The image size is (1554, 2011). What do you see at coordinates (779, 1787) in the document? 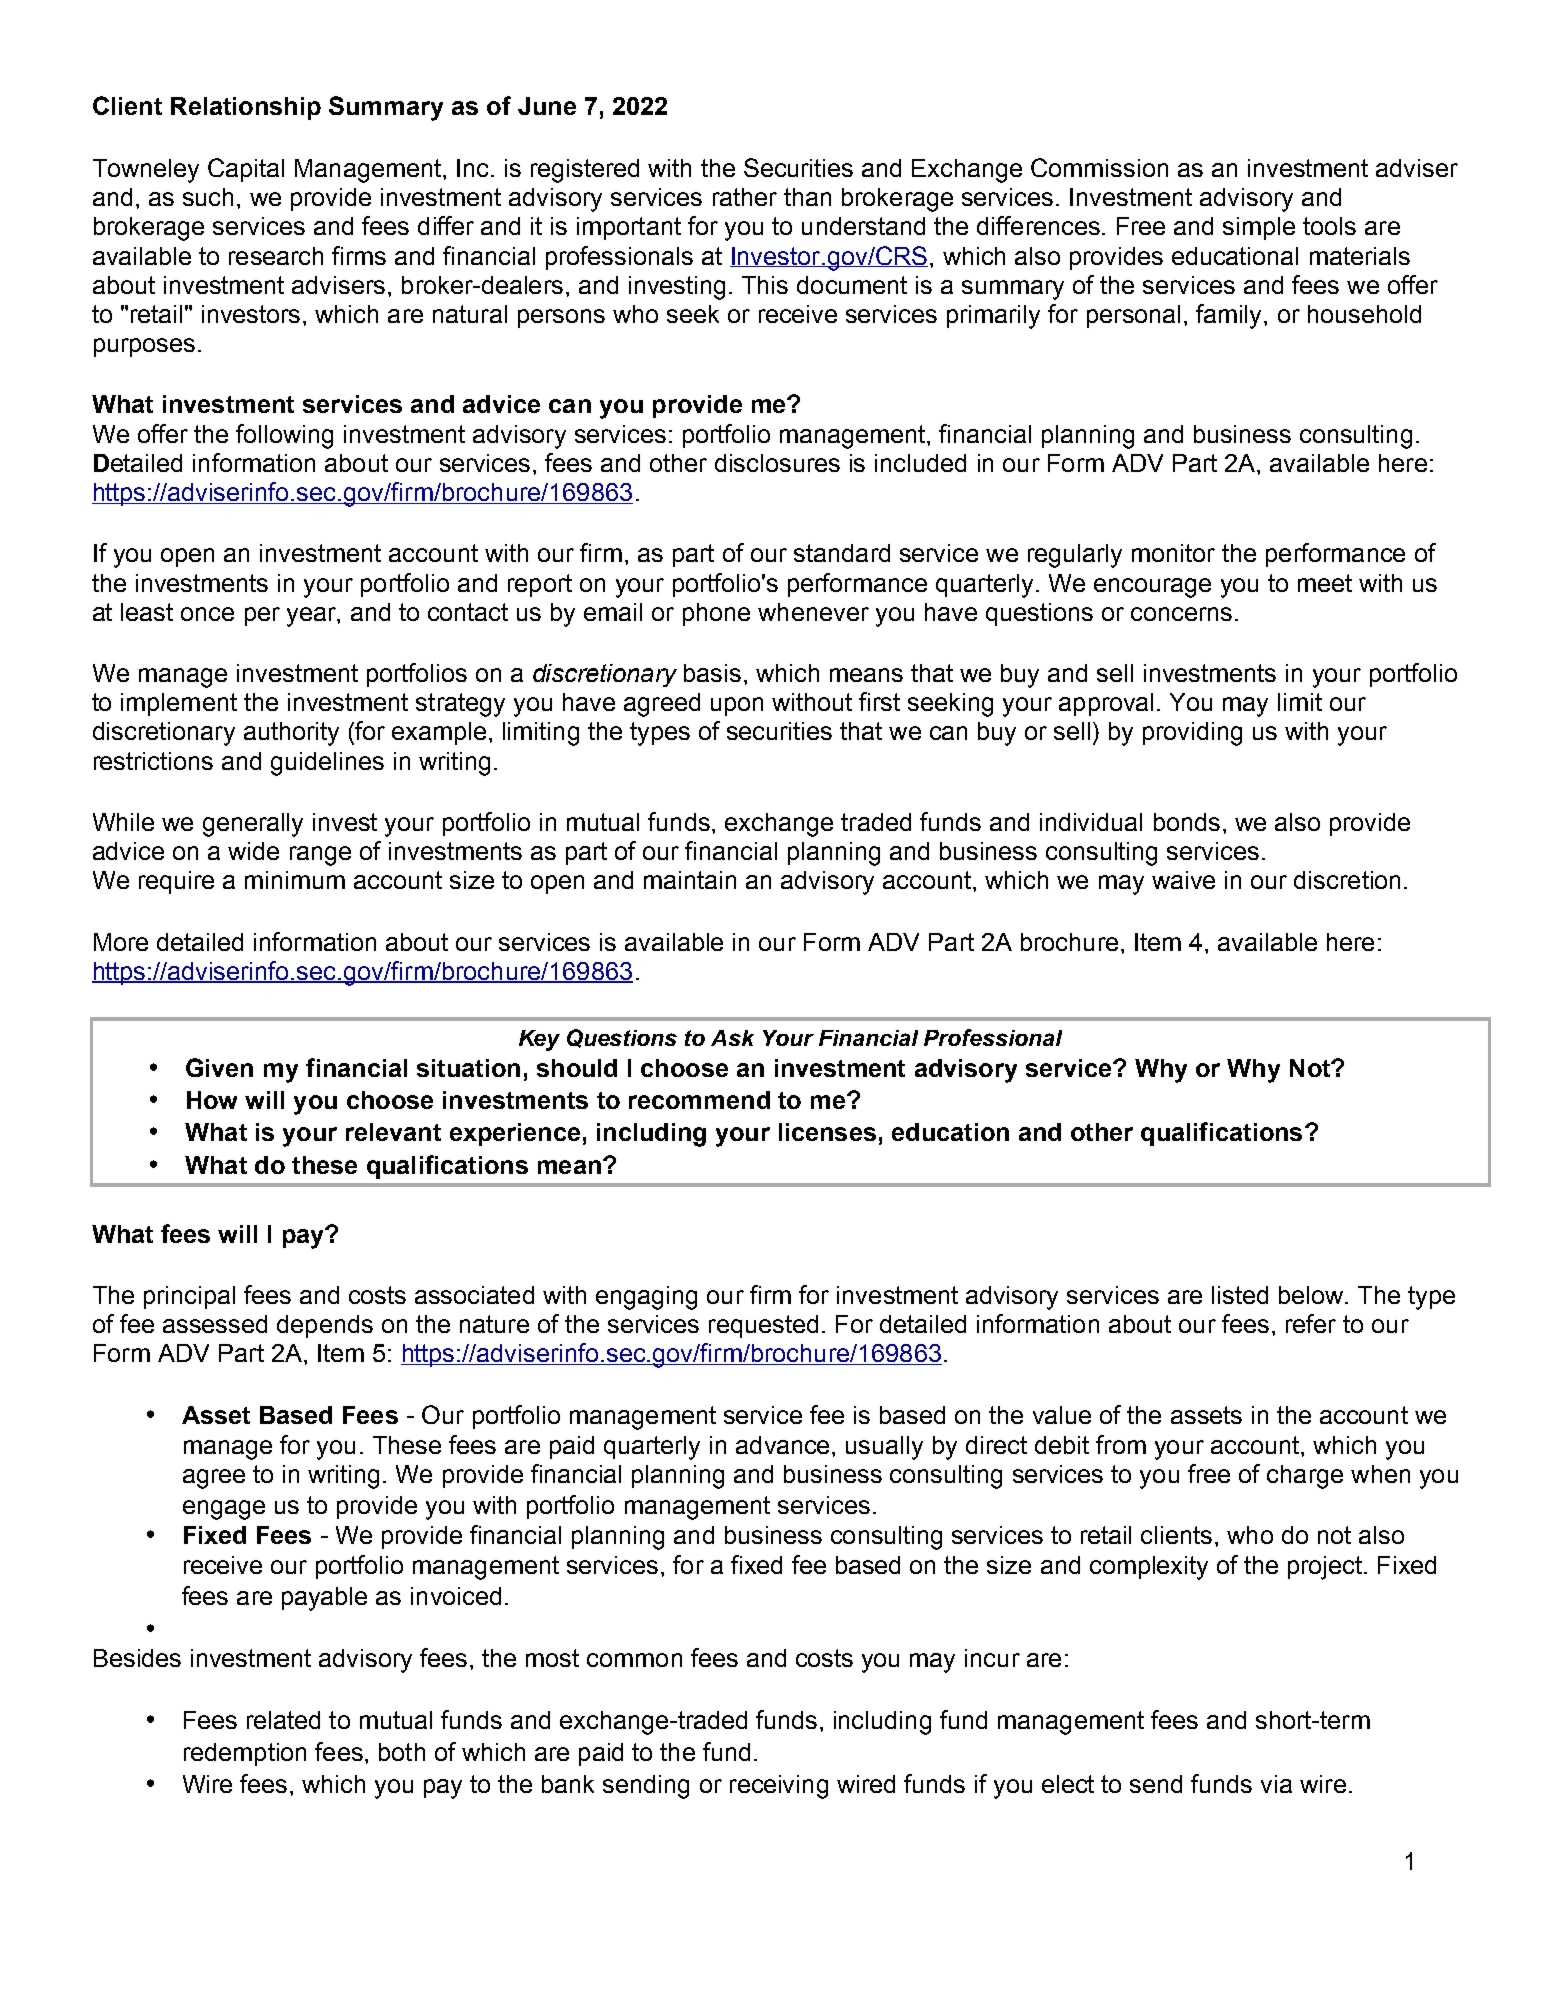
I see `receiving` at bounding box center [779, 1787].
